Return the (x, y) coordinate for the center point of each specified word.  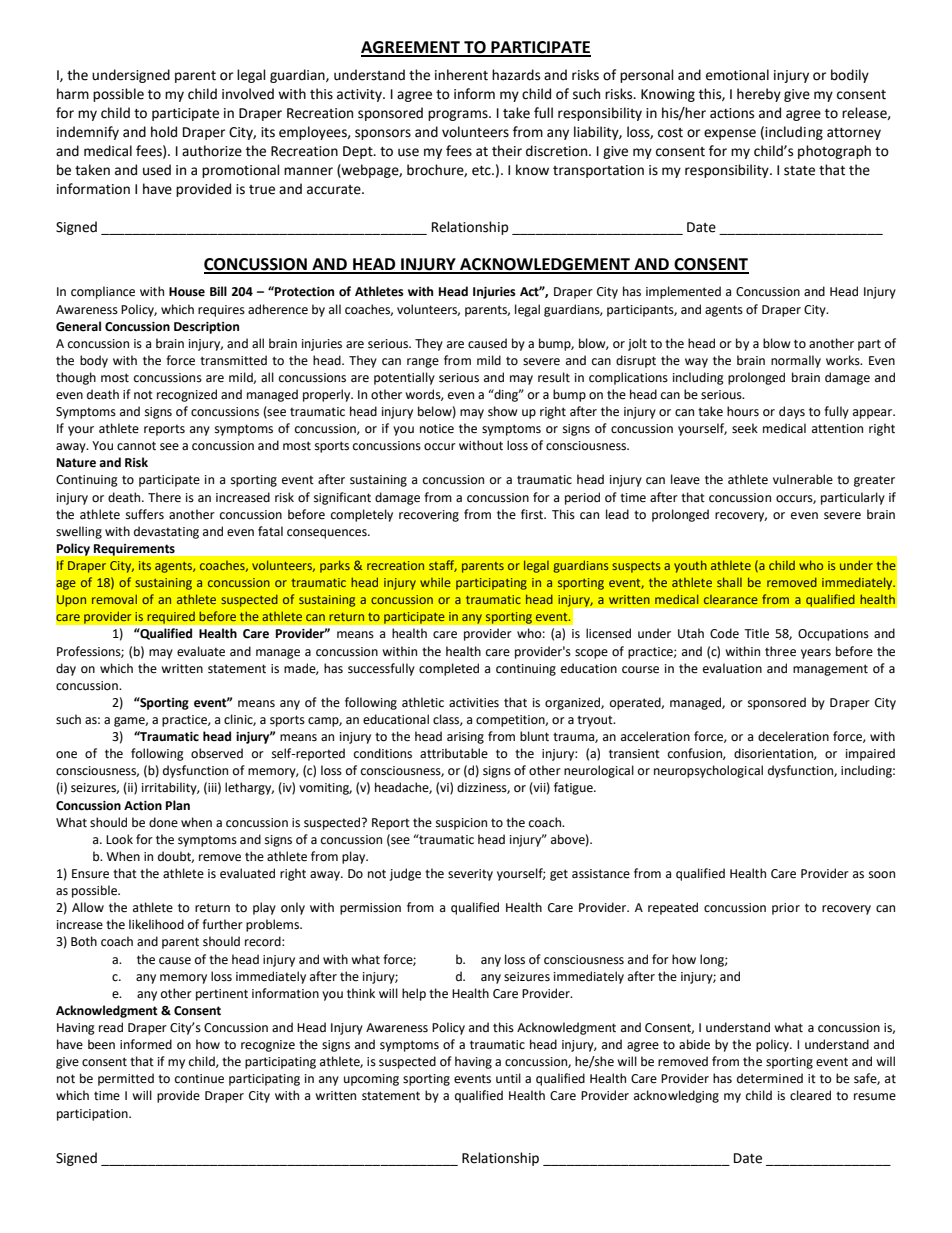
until (508, 1078)
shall (729, 582)
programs (459, 115)
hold (164, 132)
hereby (759, 95)
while (435, 582)
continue (199, 1079)
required (171, 617)
